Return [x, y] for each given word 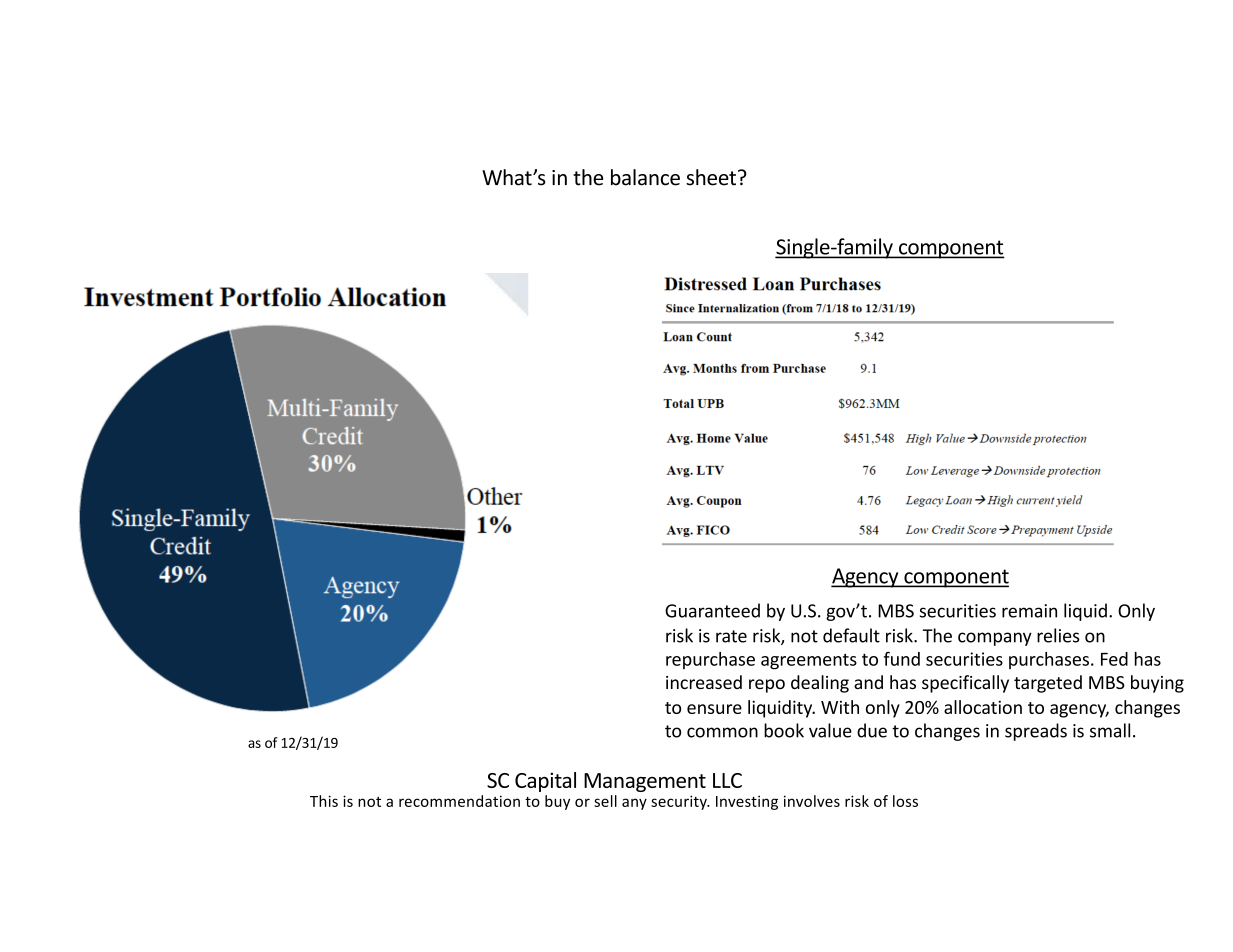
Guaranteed [712, 610]
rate [731, 636]
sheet [712, 177]
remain [1029, 611]
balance [645, 177]
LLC [727, 780]
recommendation [459, 801]
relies [1058, 635]
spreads [1036, 732]
